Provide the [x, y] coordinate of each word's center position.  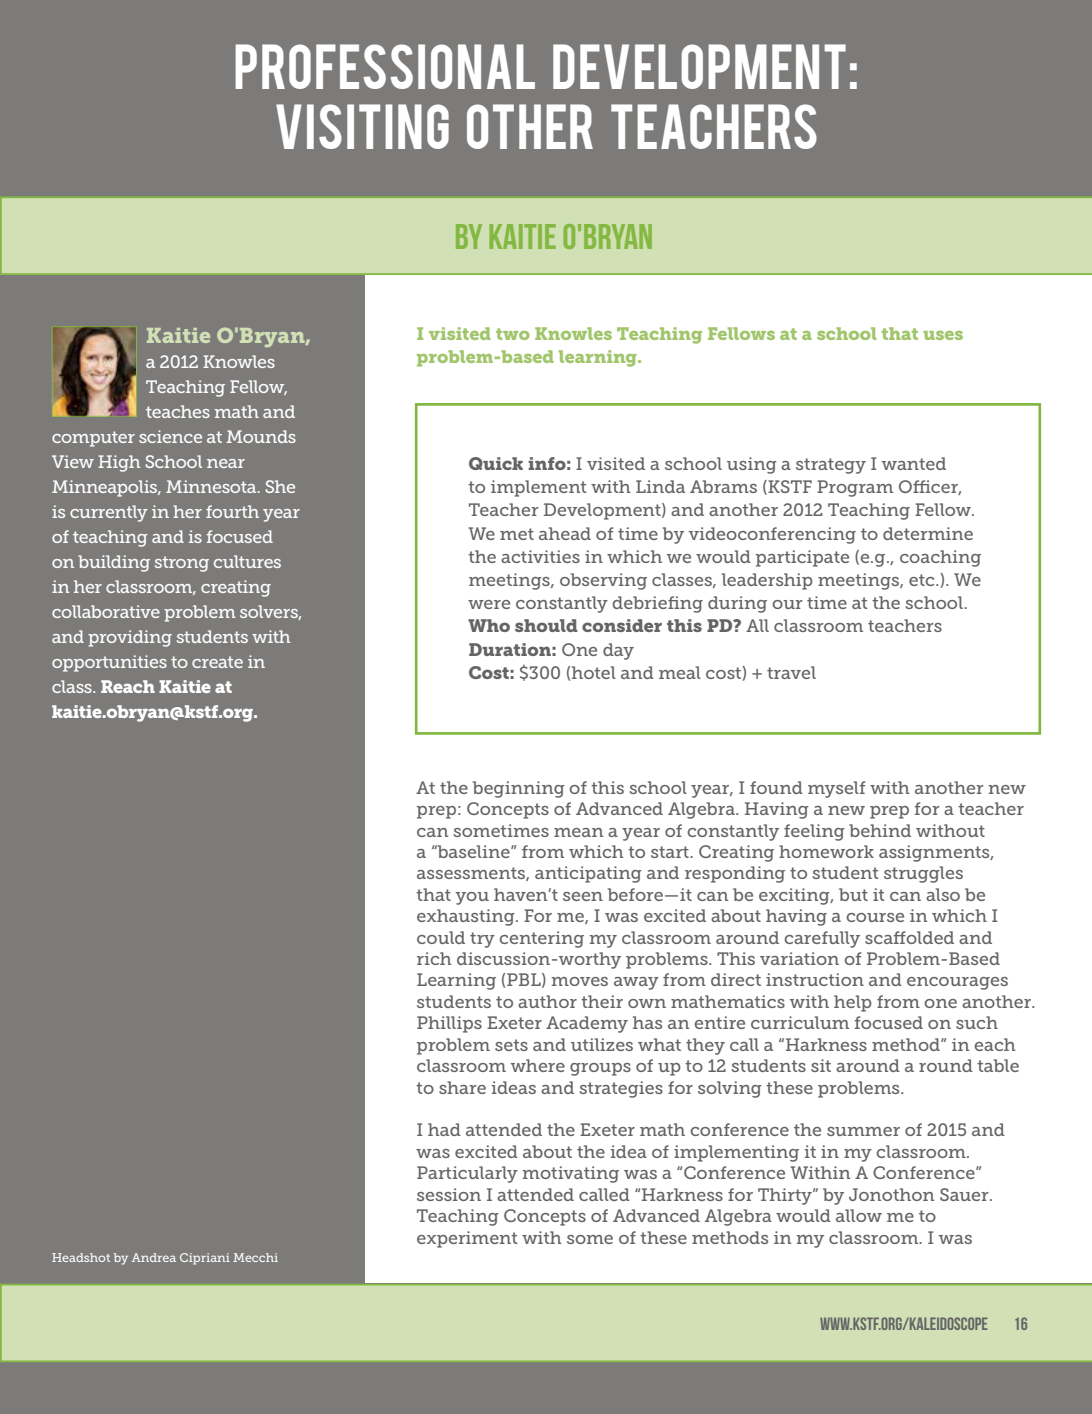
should [546, 625]
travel [791, 672]
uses [943, 335]
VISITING [362, 126]
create [217, 662]
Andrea [154, 1257]
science [170, 436]
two [513, 334]
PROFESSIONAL [385, 66]
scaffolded [909, 937]
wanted [914, 463]
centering [541, 939]
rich [434, 958]
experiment [467, 1239]
